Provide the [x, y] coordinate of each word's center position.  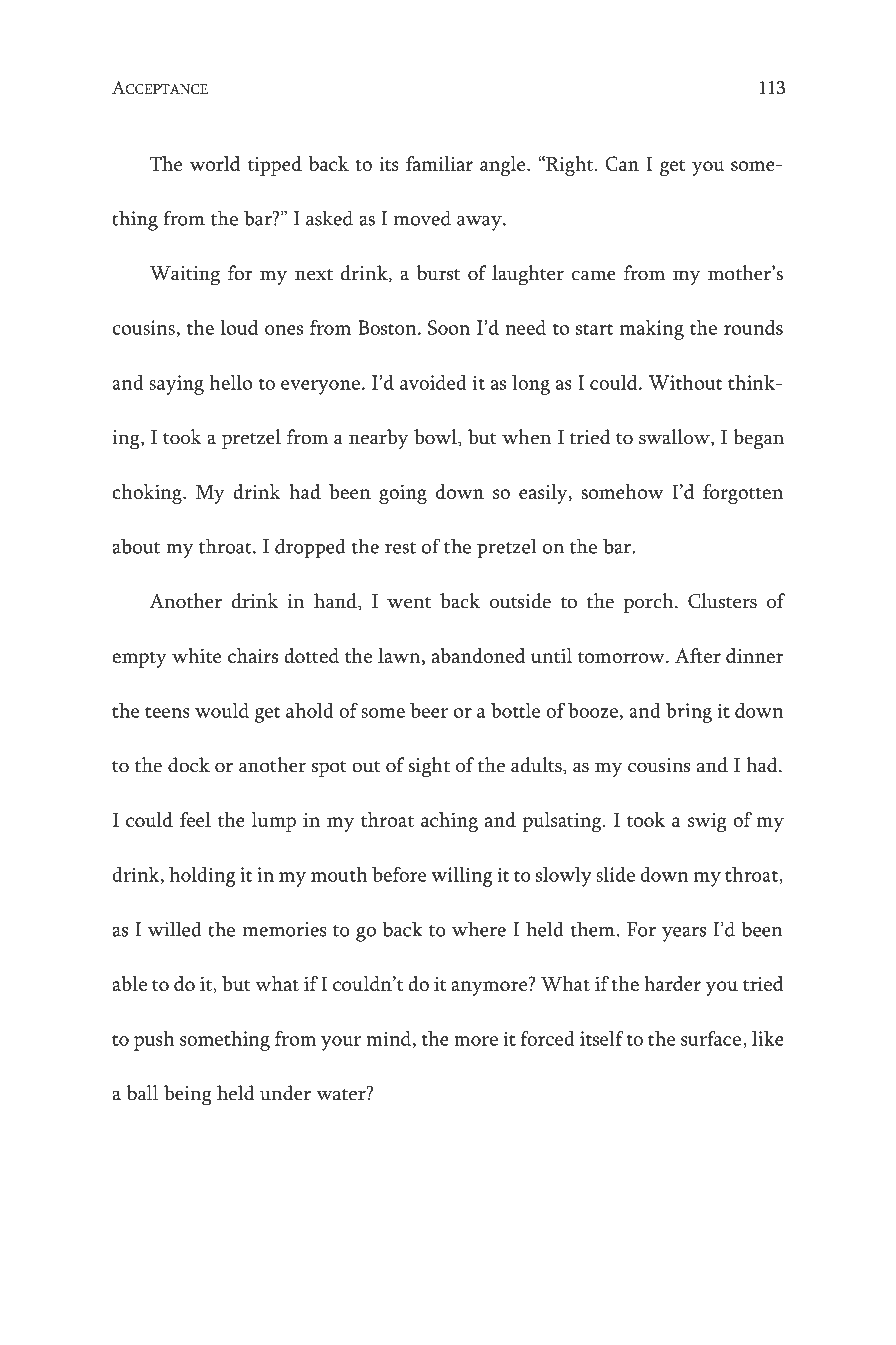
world [215, 163]
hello [230, 382]
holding [202, 877]
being [188, 1095]
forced [548, 1038]
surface [711, 1038]
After [698, 655]
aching [449, 822]
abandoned [479, 655]
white [196, 655]
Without [685, 382]
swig [707, 822]
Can [622, 163]
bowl [436, 438]
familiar [439, 163]
